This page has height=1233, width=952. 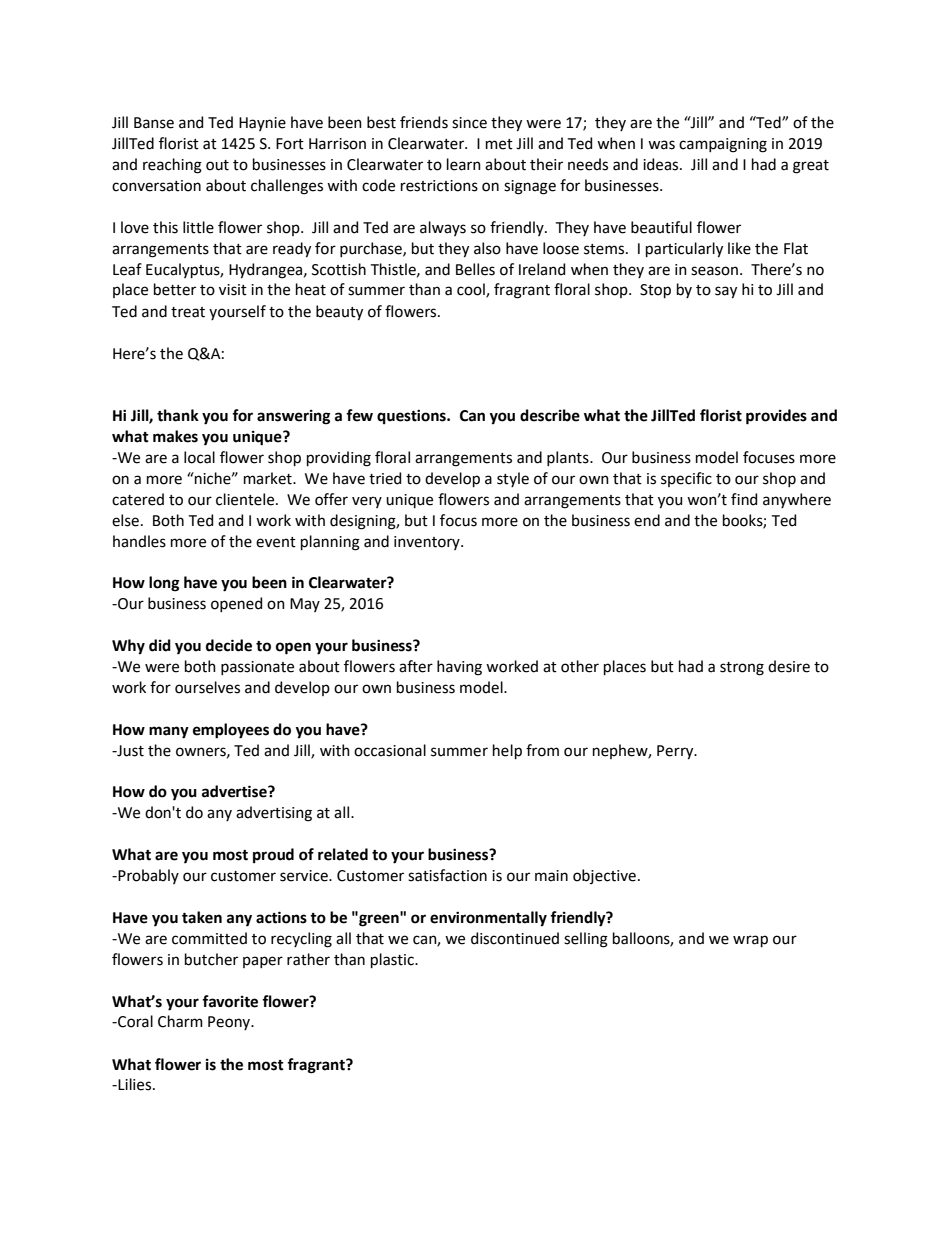 What do you see at coordinates (164, 584) in the page?
I see `long` at bounding box center [164, 584].
